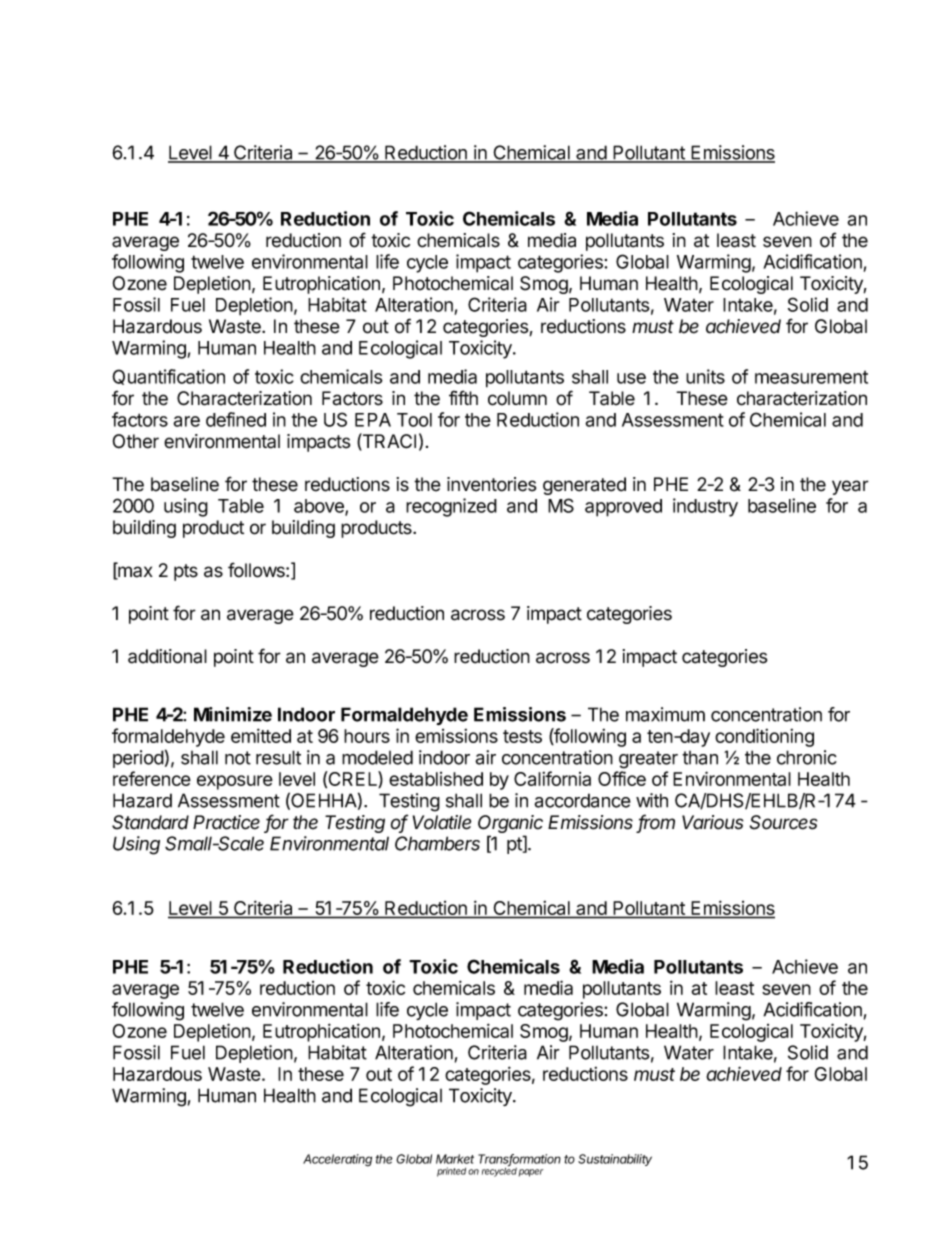 The image size is (952, 1233). Describe the element at coordinates (236, 419) in the document. I see `defined` at that location.
